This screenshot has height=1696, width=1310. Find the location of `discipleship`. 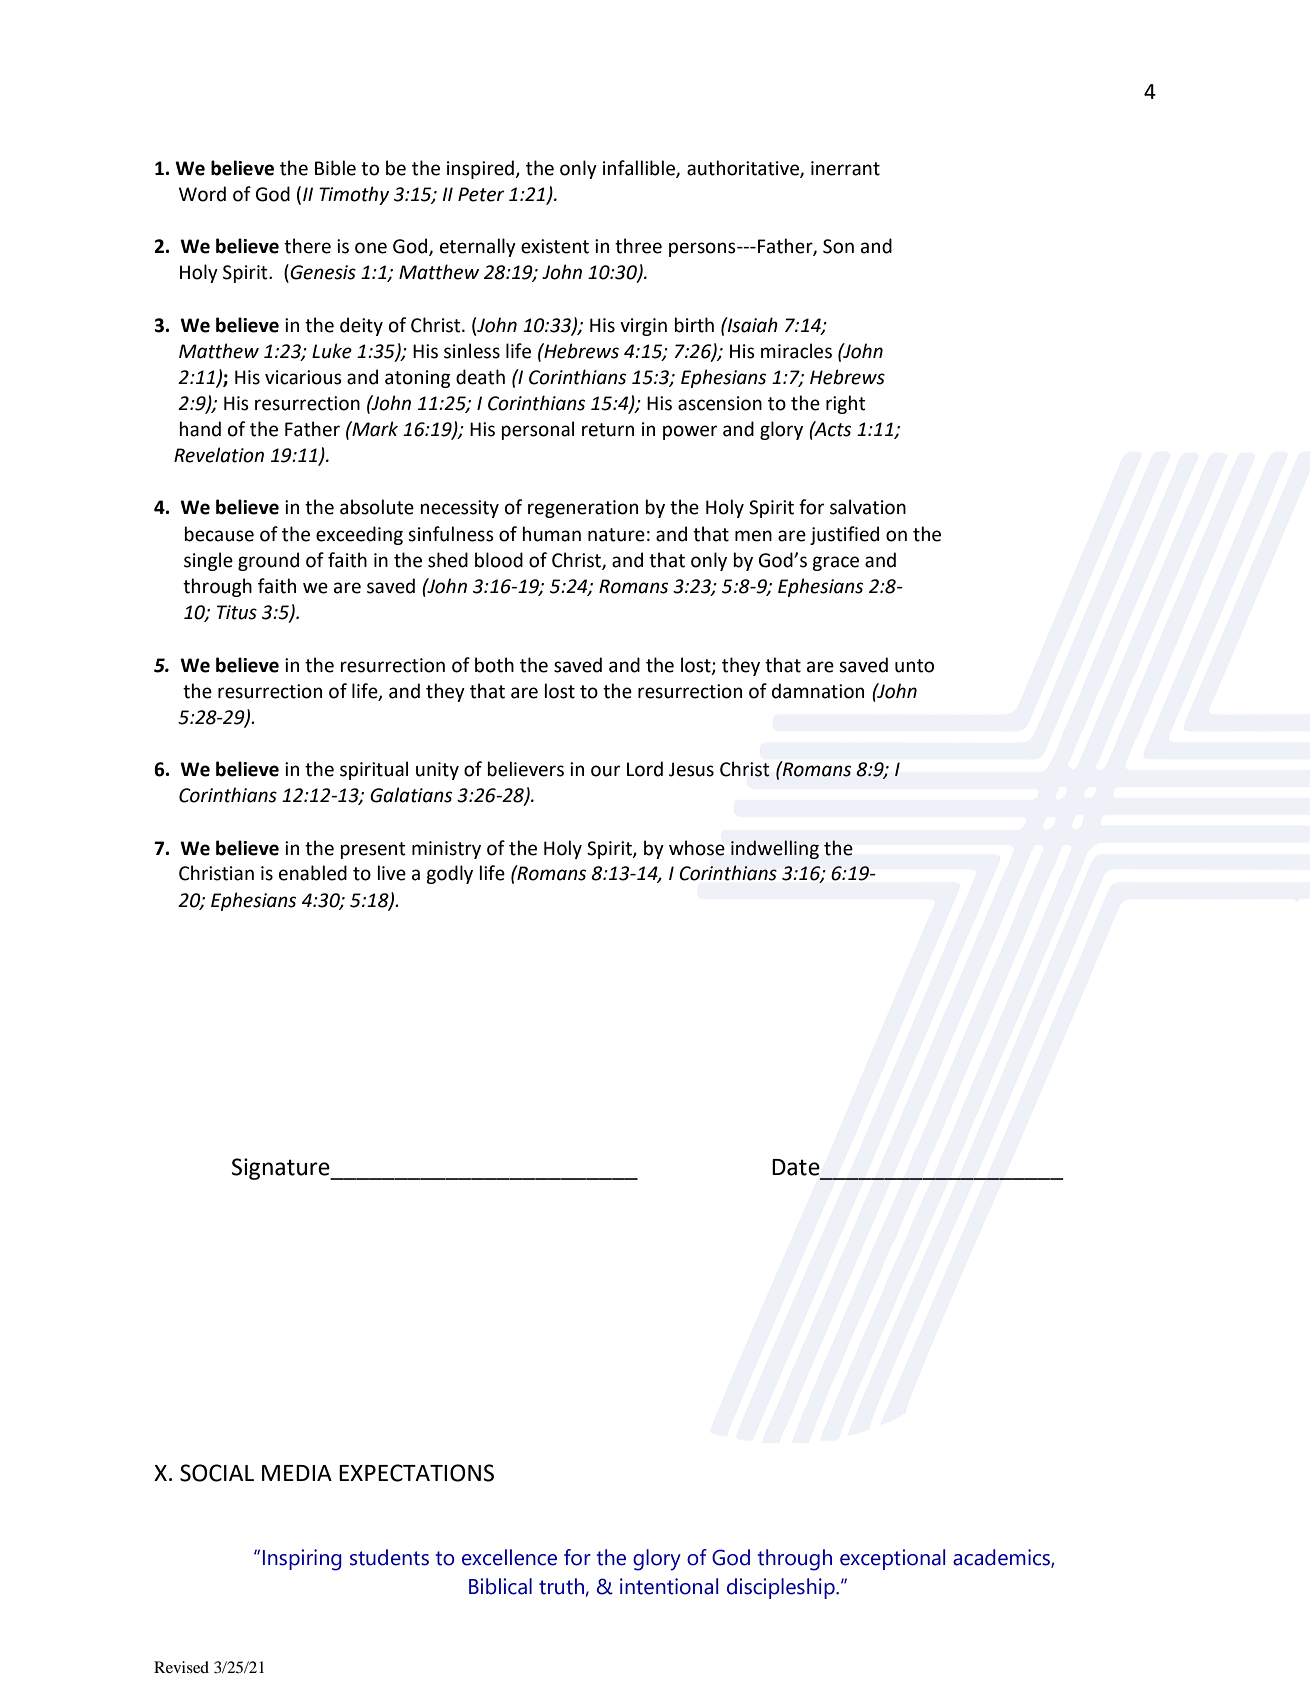

discipleship is located at coordinates (782, 1588).
